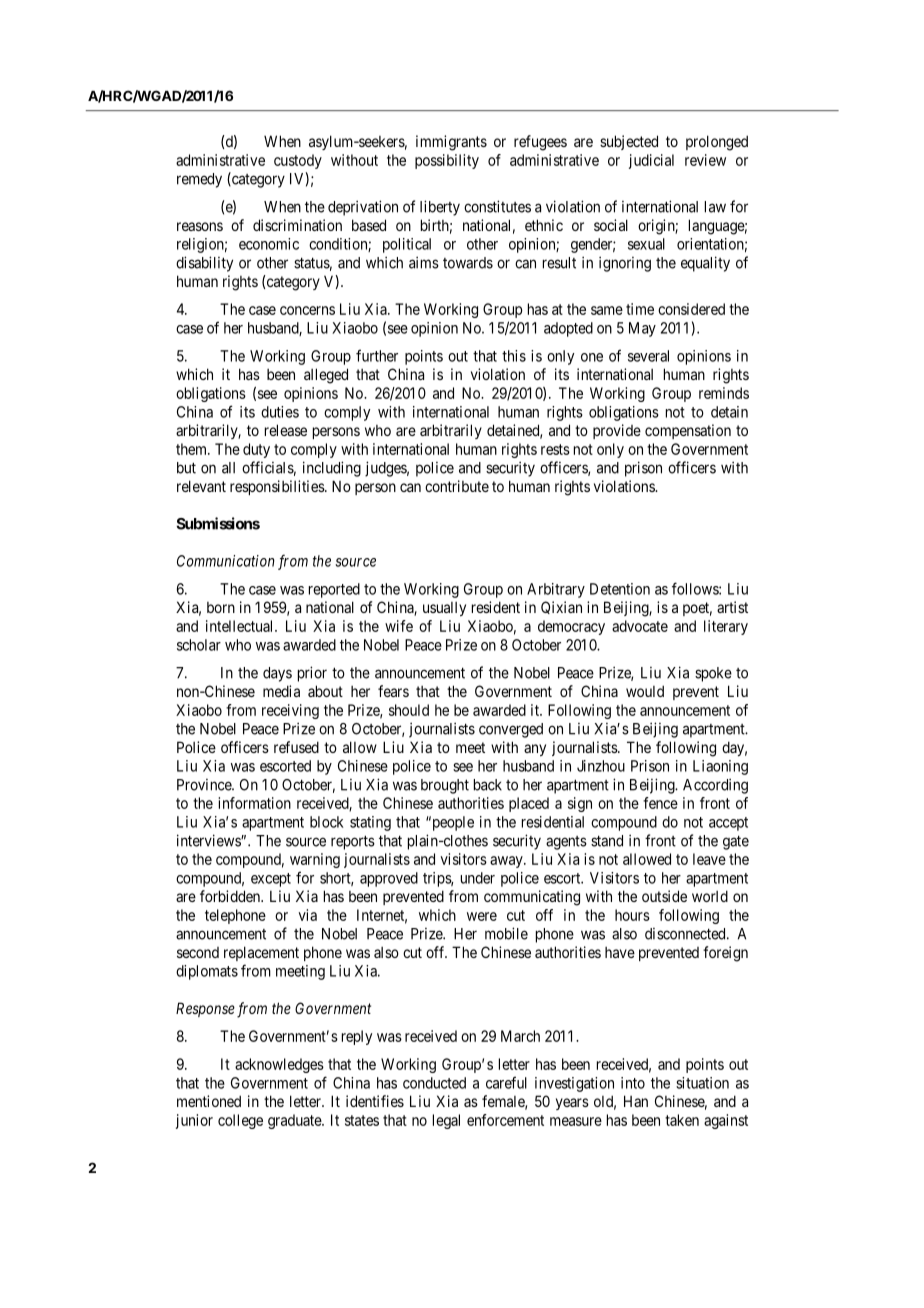  Describe the element at coordinates (279, 1065) in the screenshot. I see `acknowledges` at that location.
